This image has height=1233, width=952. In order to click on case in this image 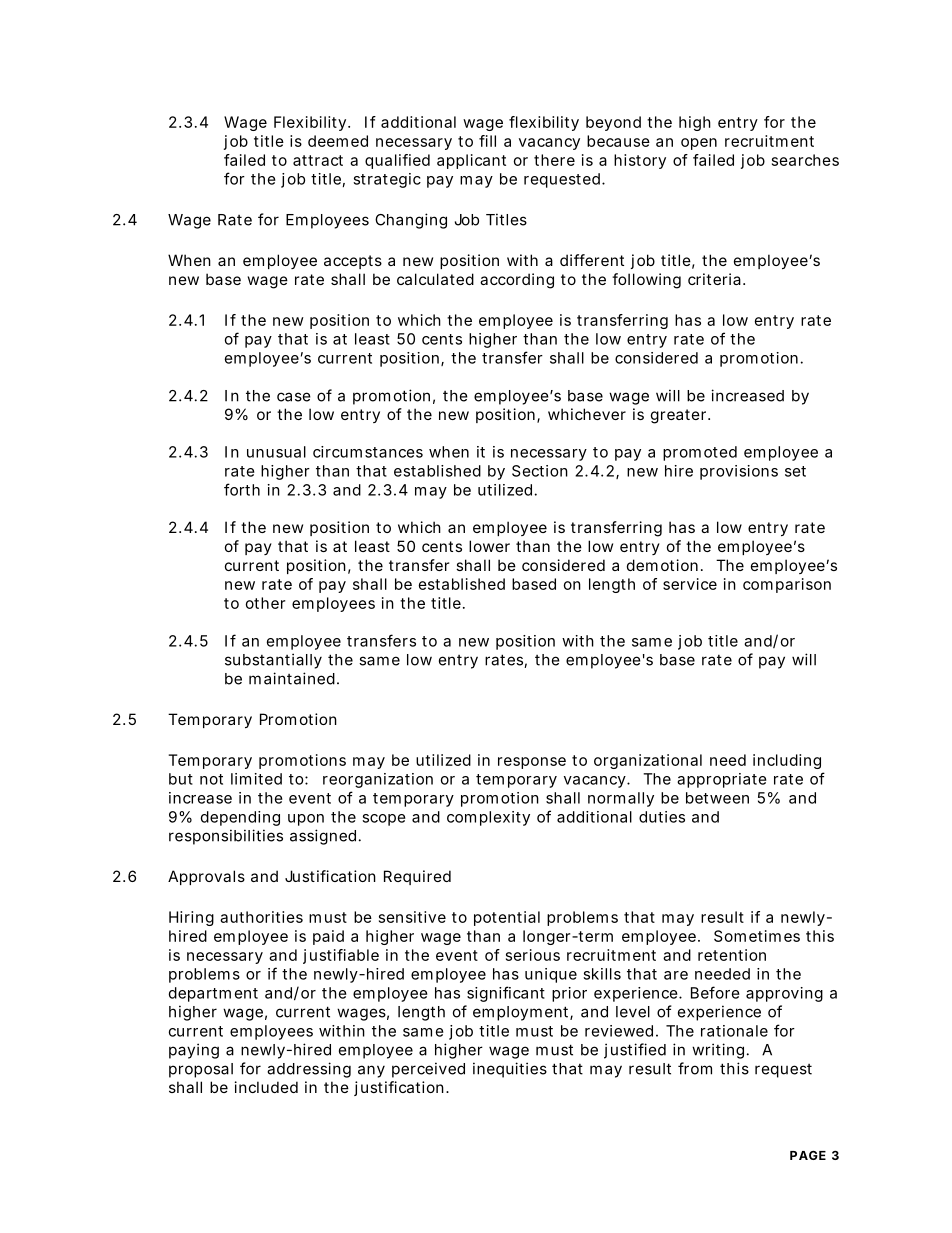, I will do `click(294, 397)`.
